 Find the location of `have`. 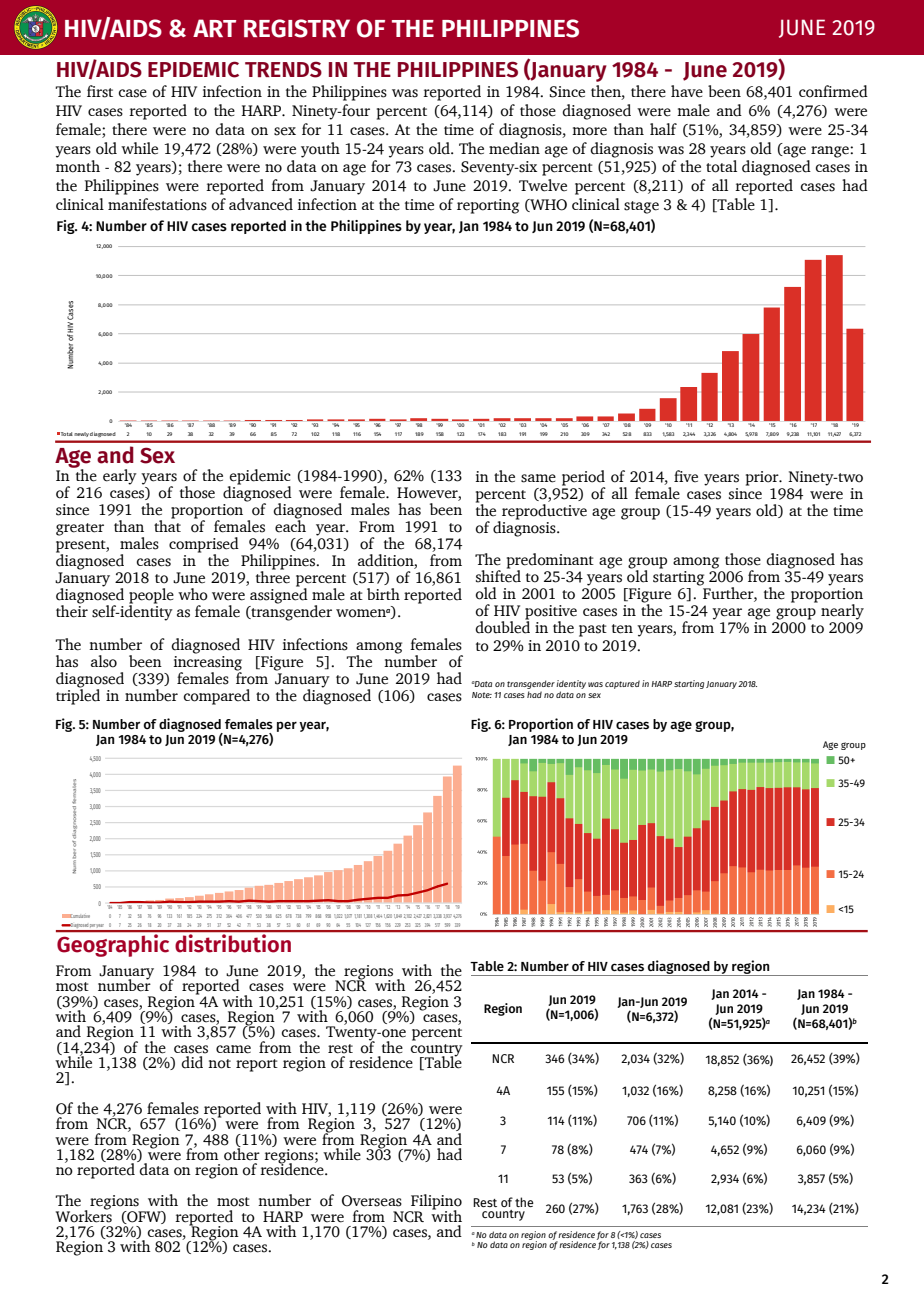

have is located at coordinates (687, 91).
